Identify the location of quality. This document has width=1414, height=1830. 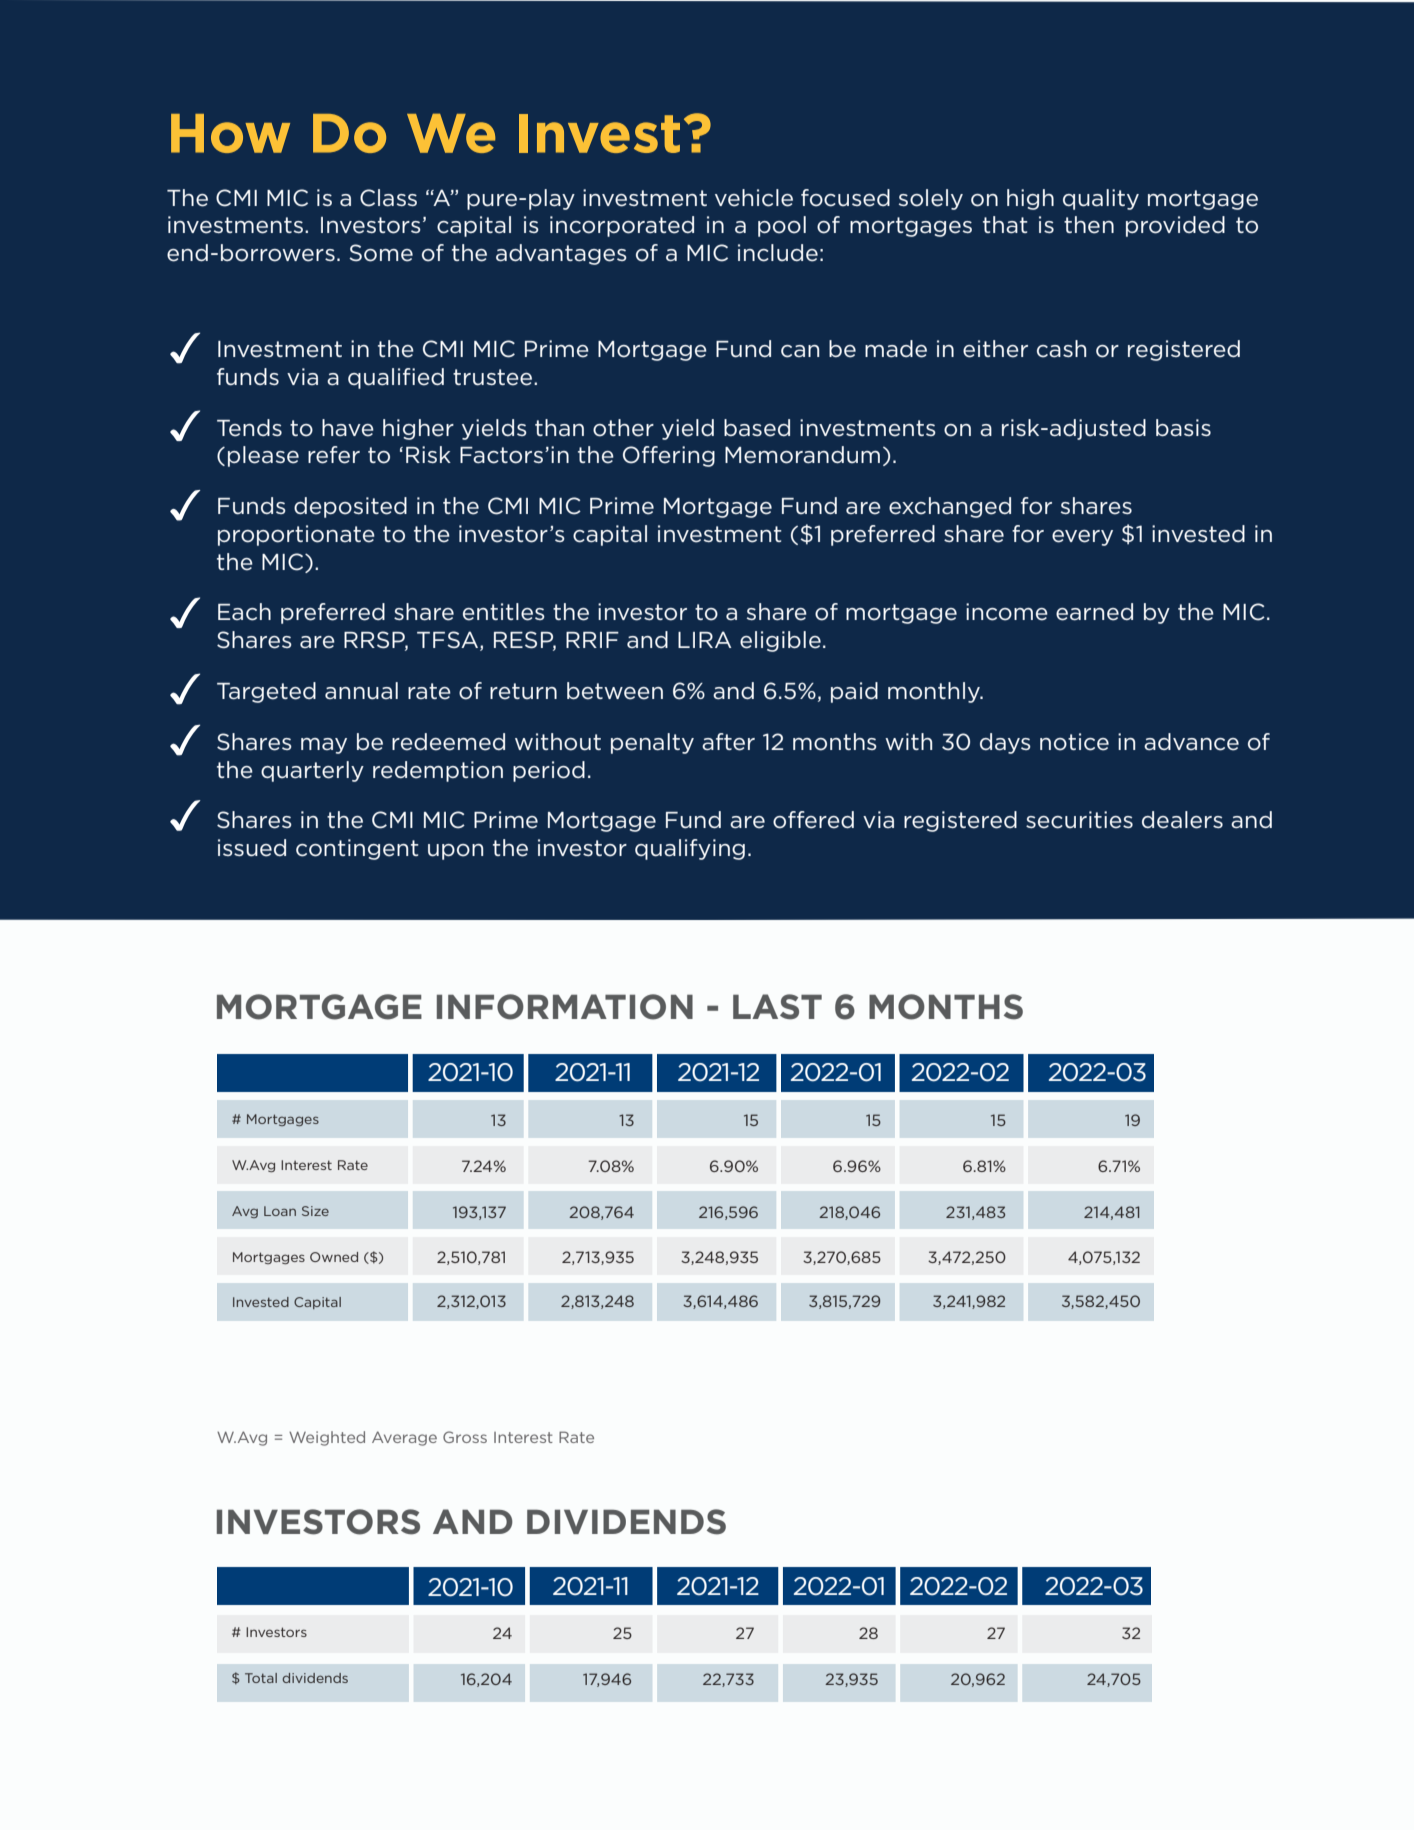
(1101, 199).
